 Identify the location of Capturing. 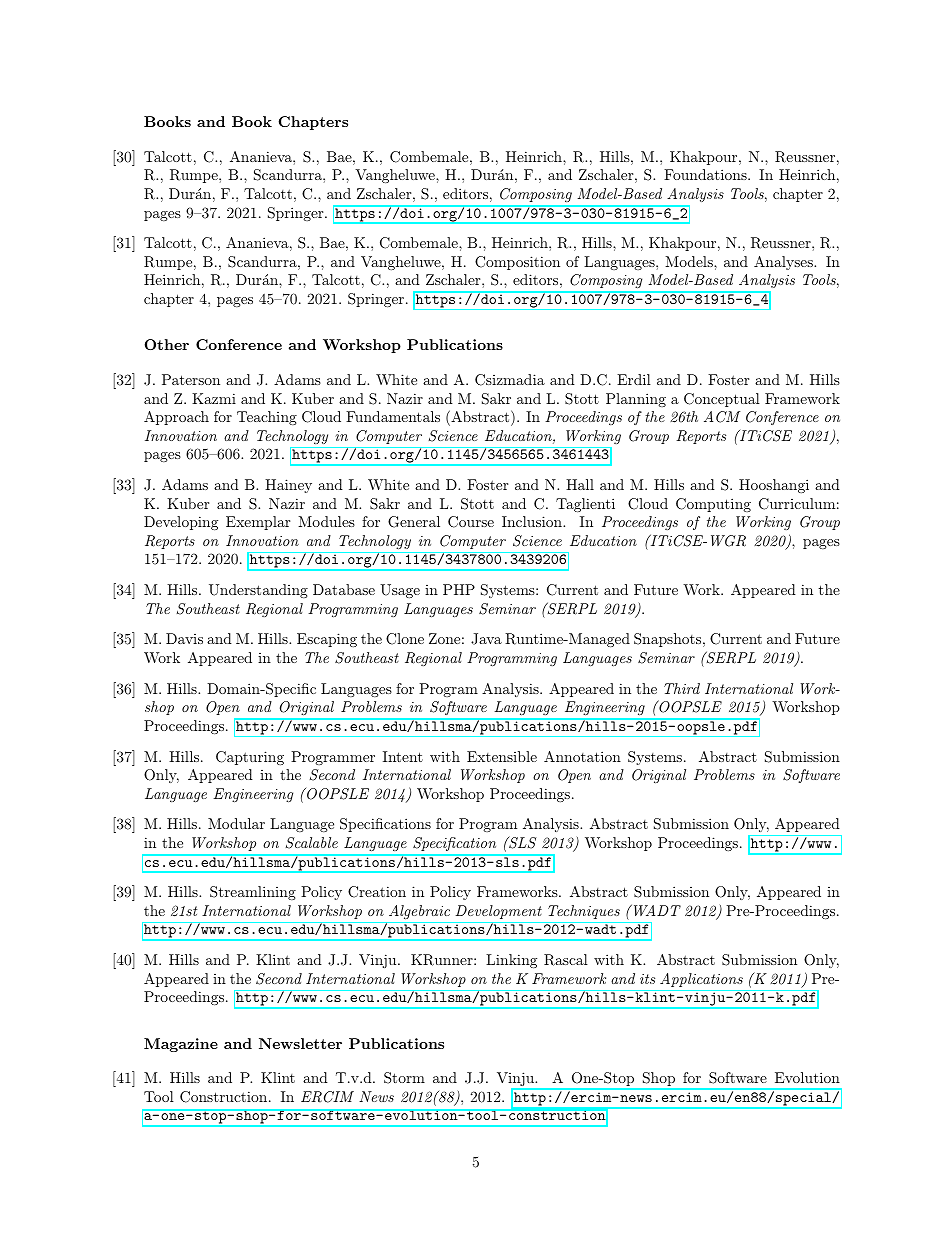
(250, 758).
